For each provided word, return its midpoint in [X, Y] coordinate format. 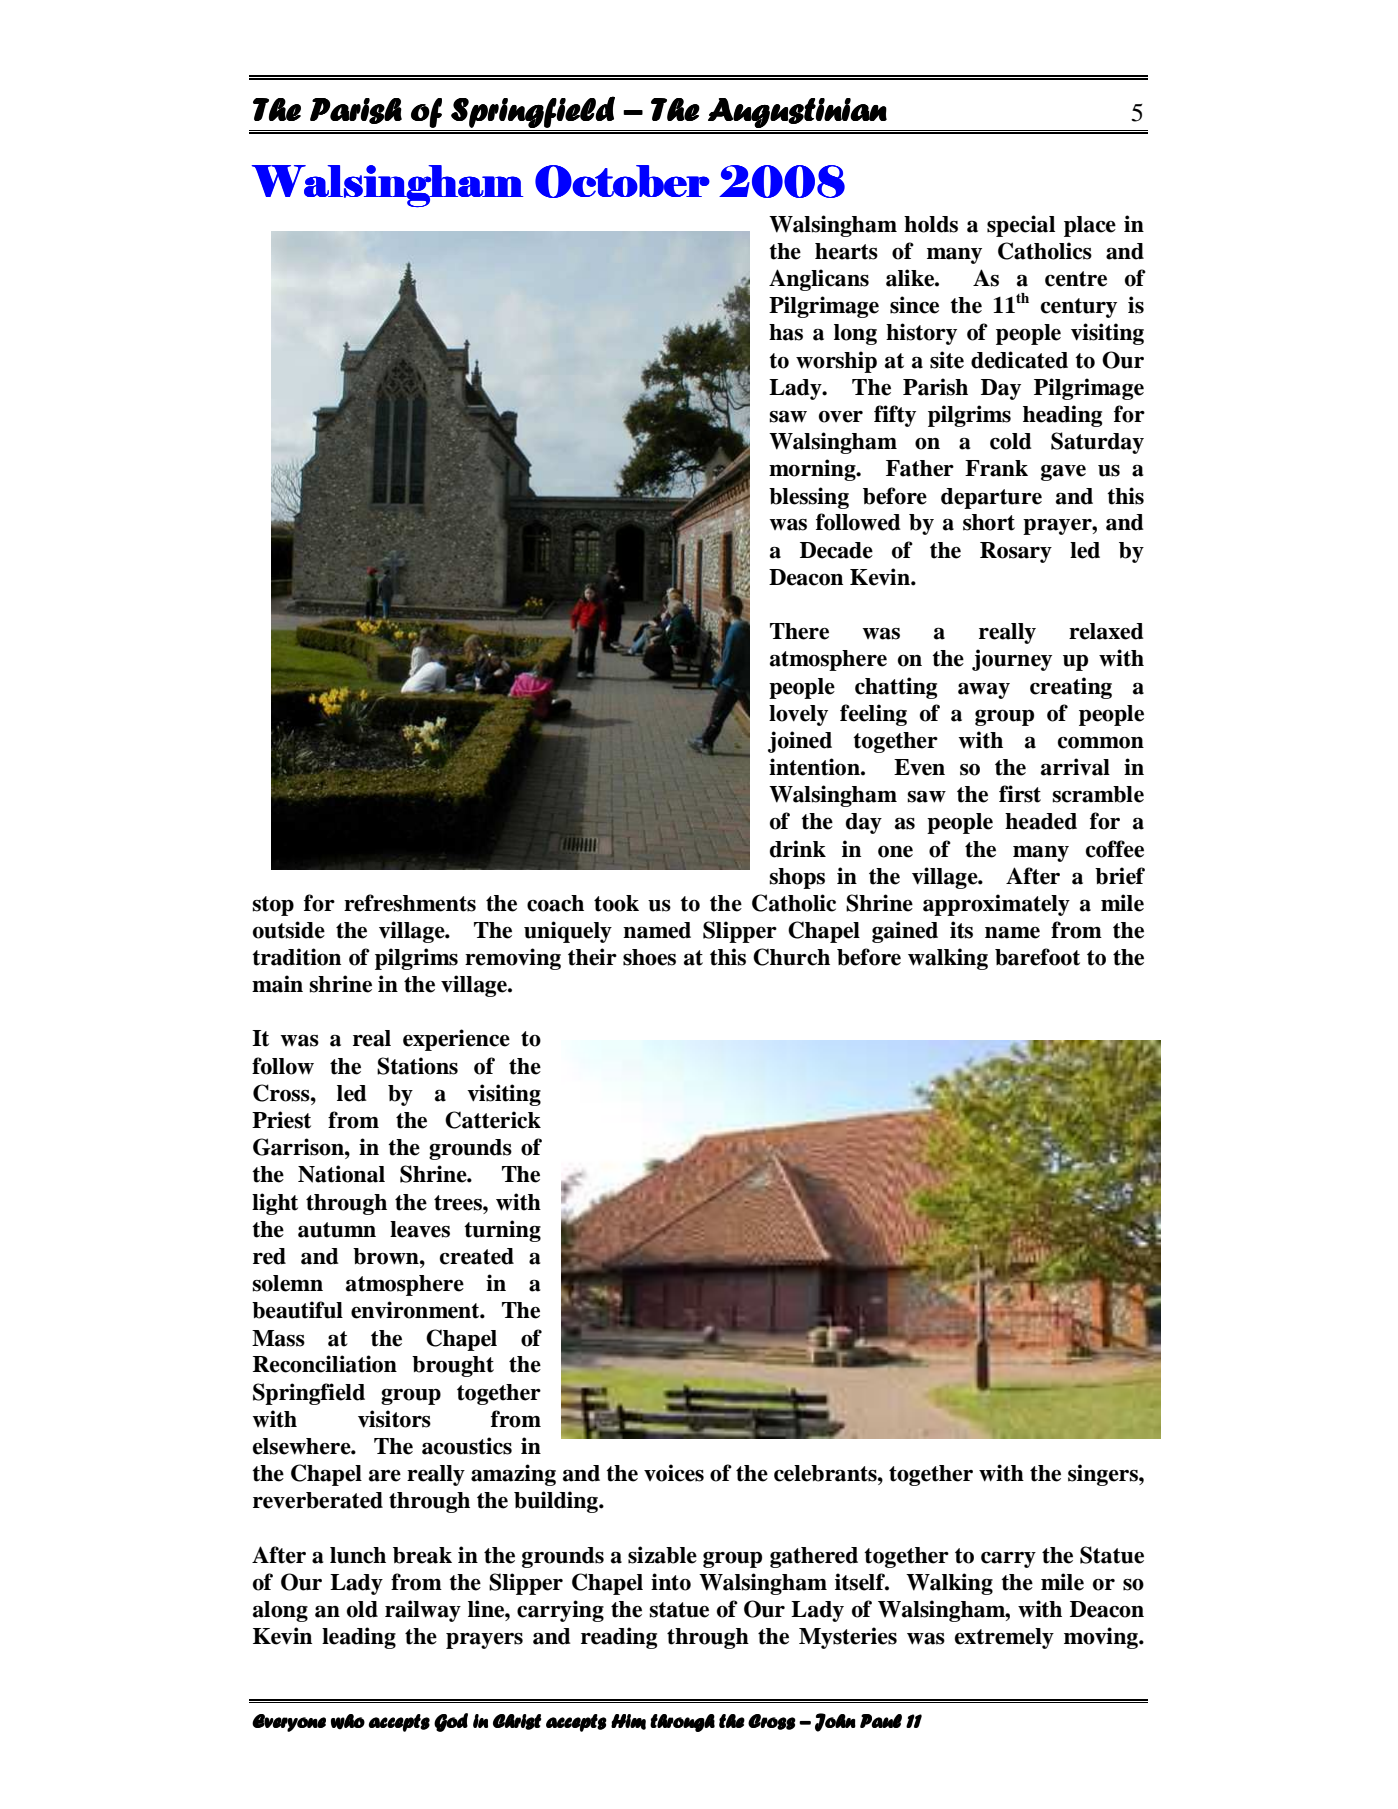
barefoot [1037, 957]
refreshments [410, 903]
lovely [798, 715]
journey [1012, 660]
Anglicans [819, 280]
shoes [649, 957]
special [1021, 226]
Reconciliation [325, 1364]
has [786, 332]
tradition [296, 957]
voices [674, 1473]
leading [359, 1638]
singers [1104, 1475]
